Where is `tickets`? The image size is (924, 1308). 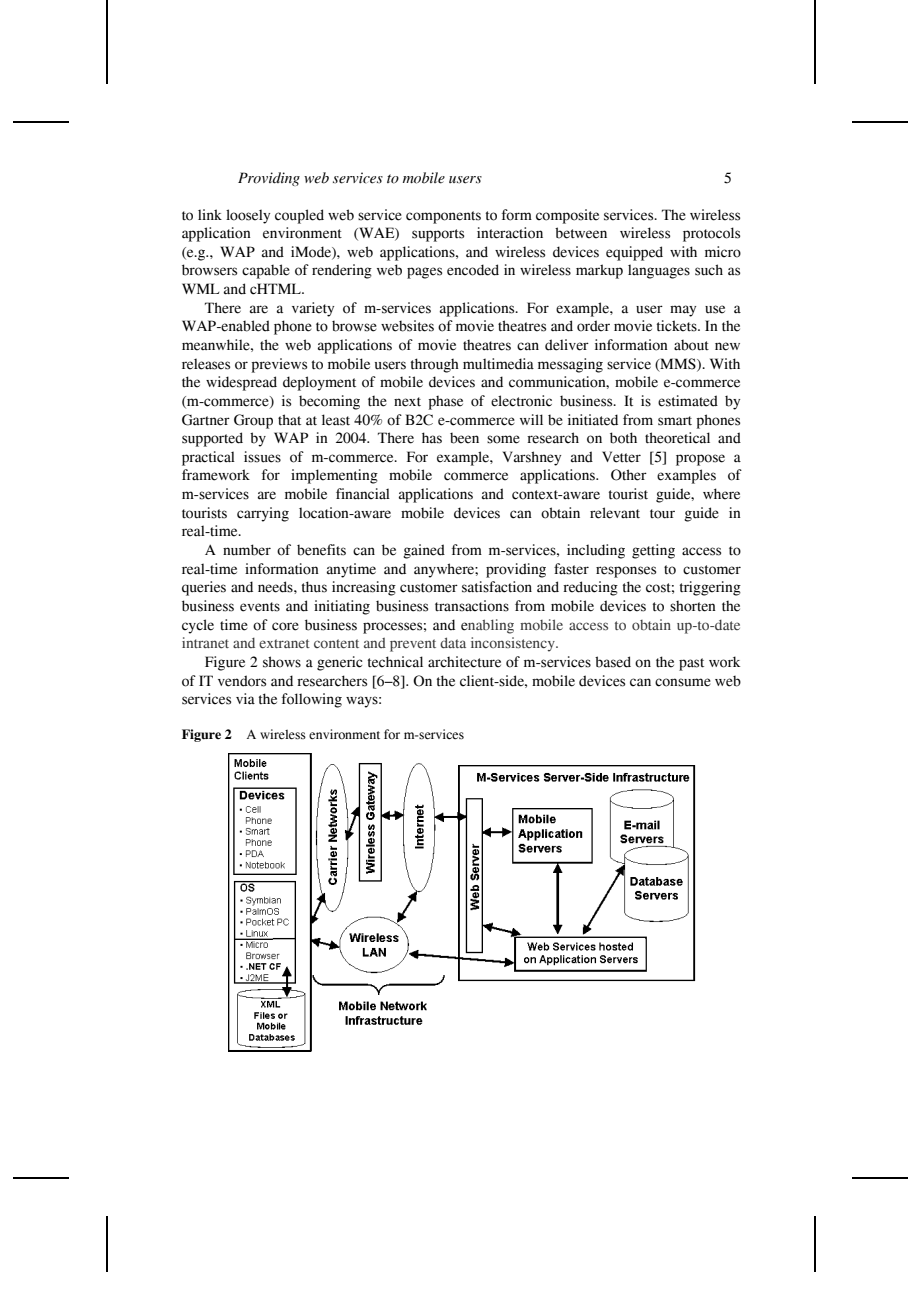 tickets is located at coordinates (678, 326).
